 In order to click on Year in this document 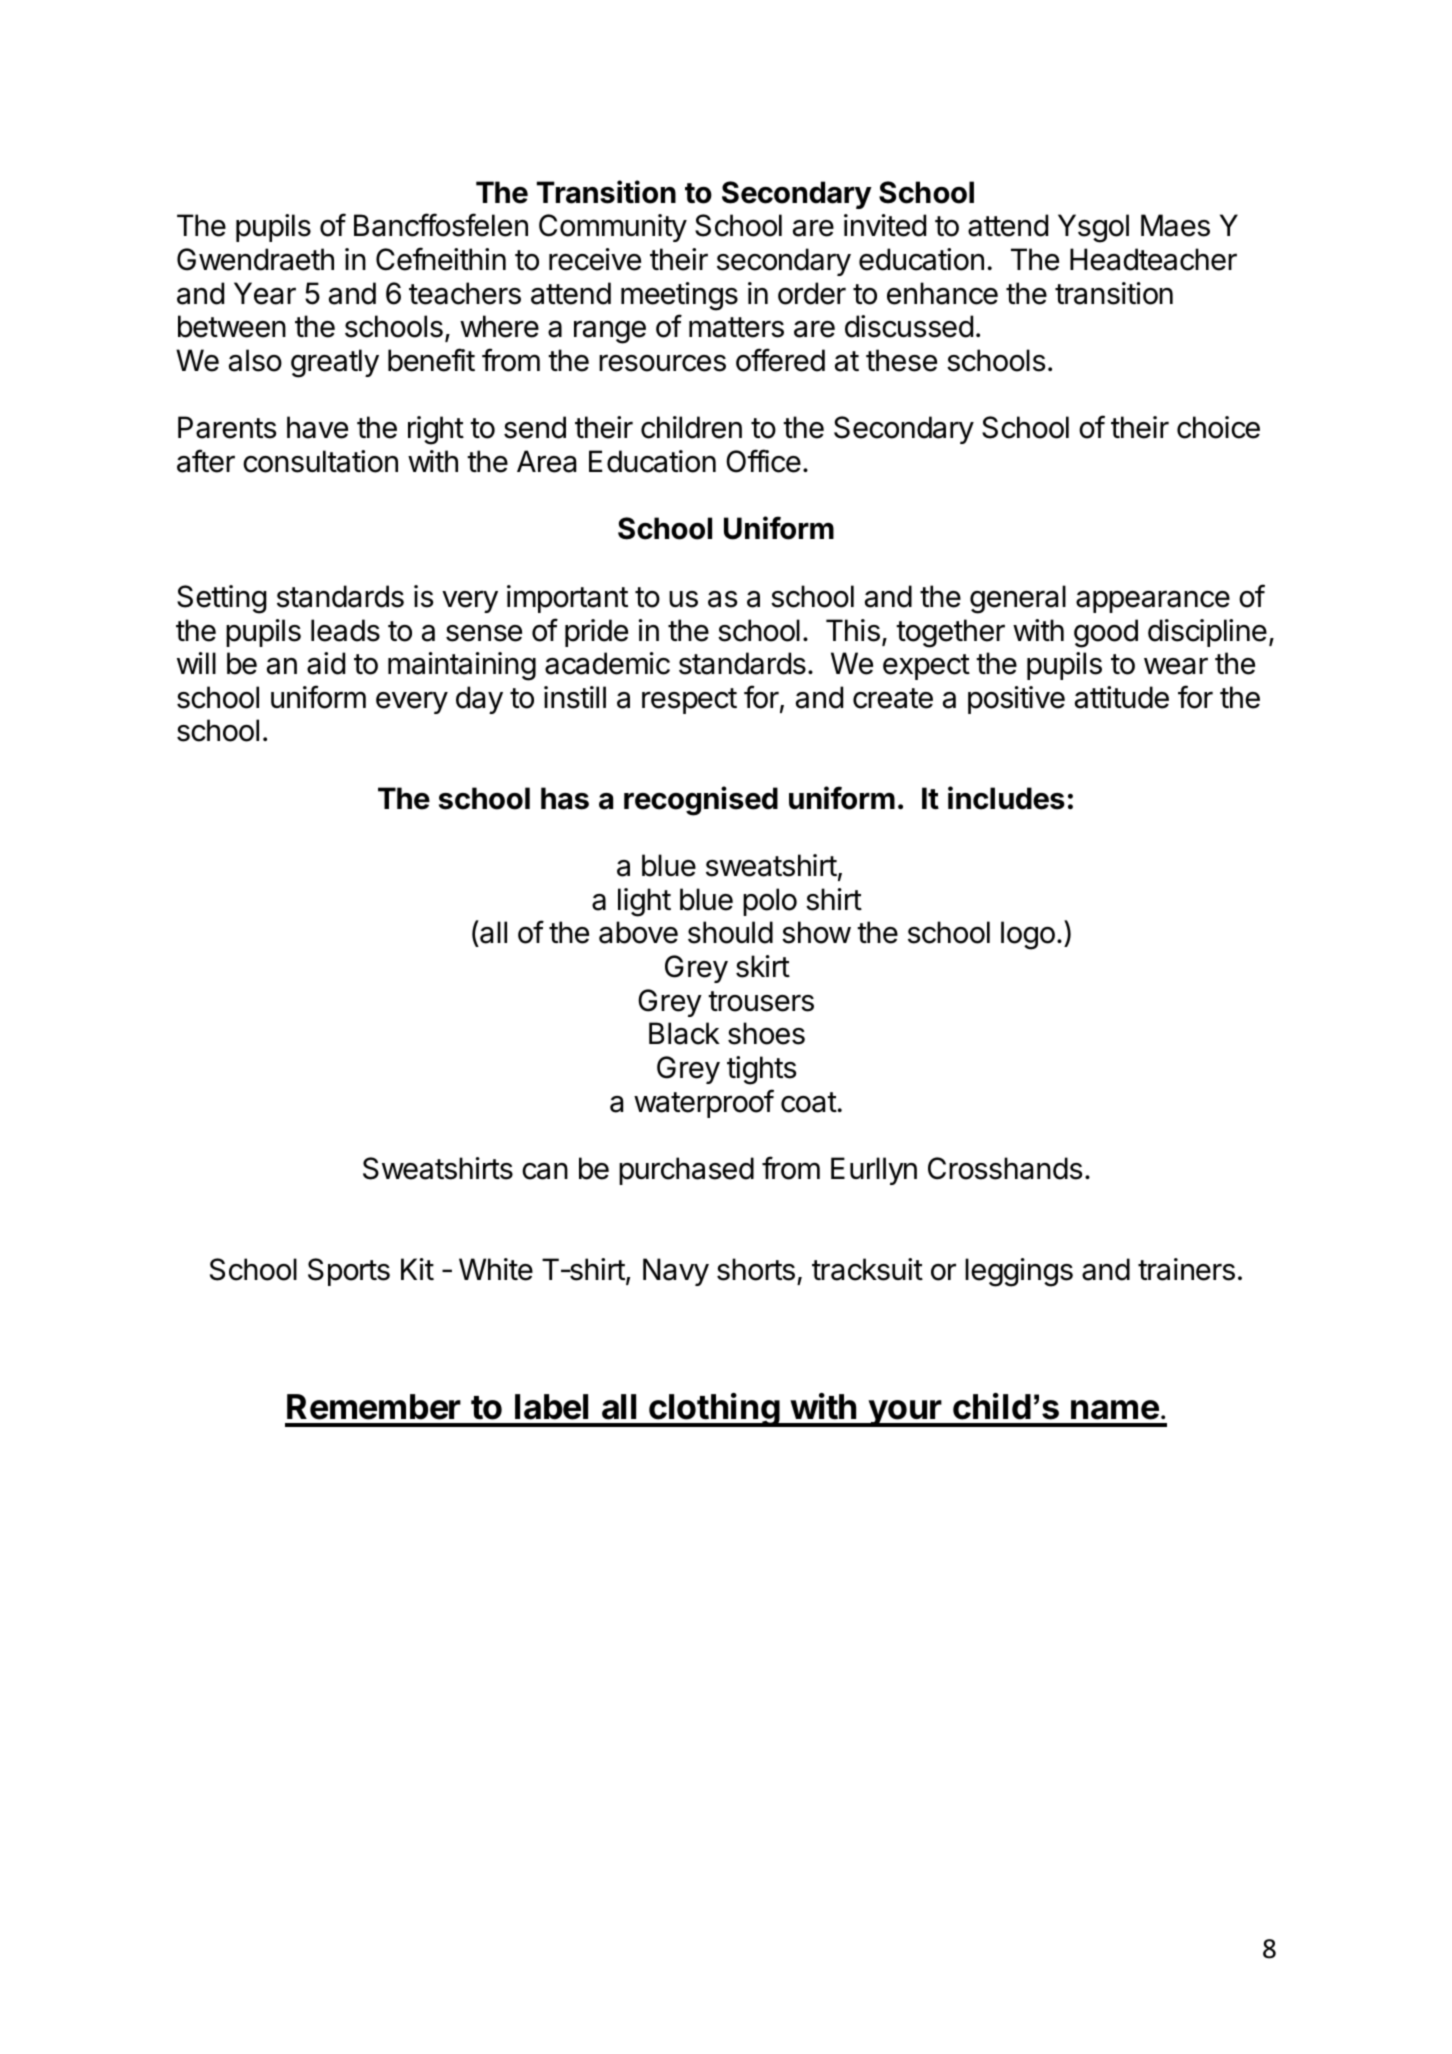, I will do `click(265, 293)`.
